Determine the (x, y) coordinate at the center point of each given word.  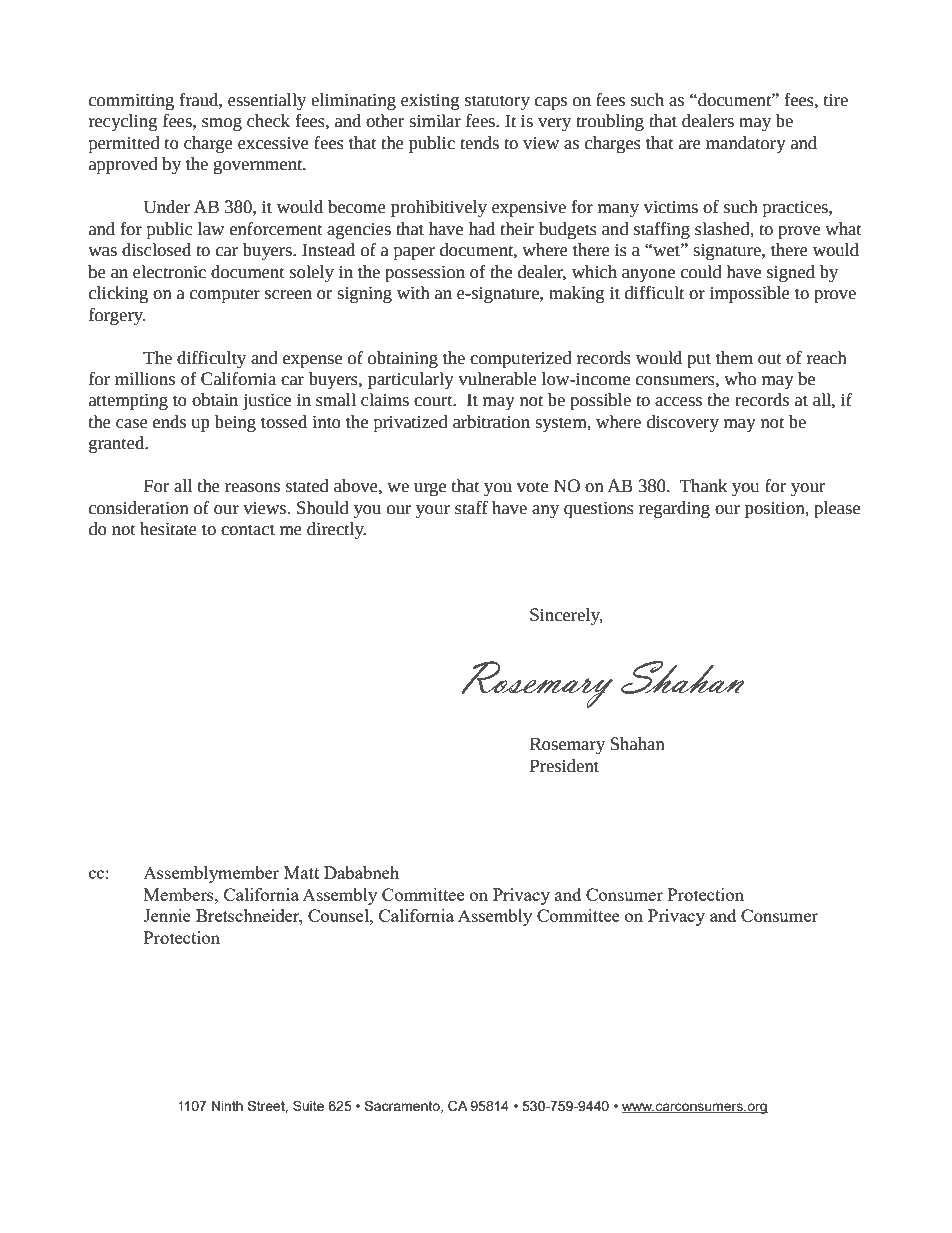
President (564, 766)
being (235, 423)
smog (222, 124)
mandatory (746, 144)
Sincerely (566, 616)
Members (180, 894)
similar (435, 121)
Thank (703, 486)
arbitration (491, 422)
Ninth (227, 1106)
